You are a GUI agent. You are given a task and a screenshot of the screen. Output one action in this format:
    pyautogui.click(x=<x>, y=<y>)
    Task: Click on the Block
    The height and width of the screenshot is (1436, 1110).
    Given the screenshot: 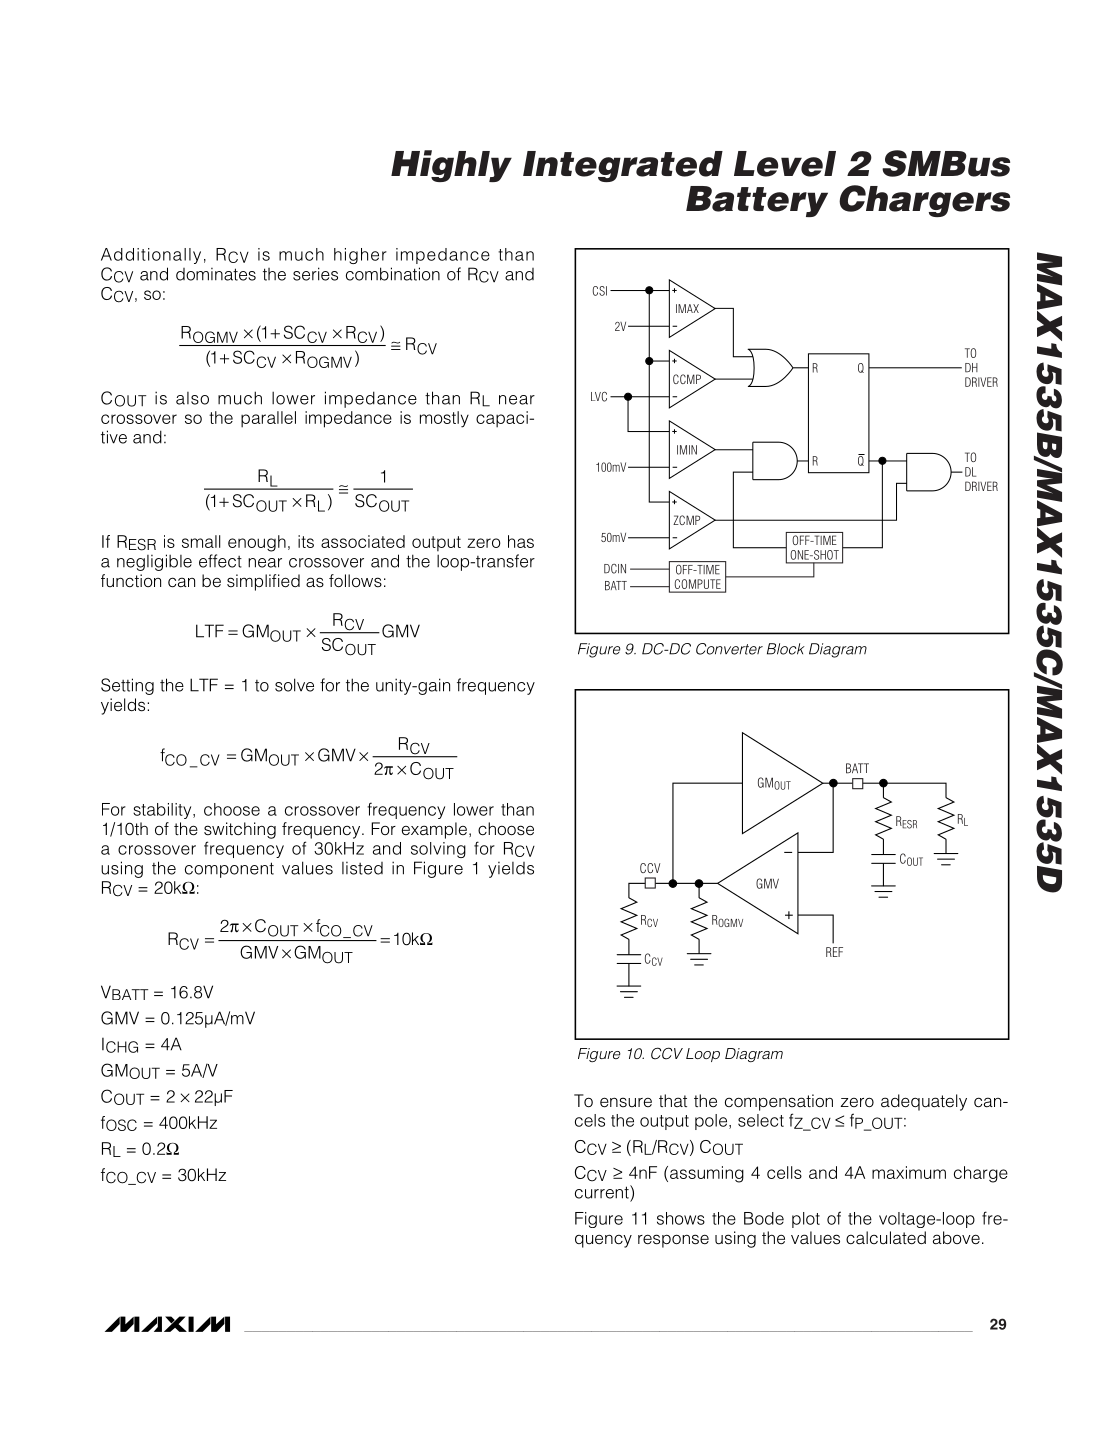 What is the action you would take?
    pyautogui.click(x=786, y=649)
